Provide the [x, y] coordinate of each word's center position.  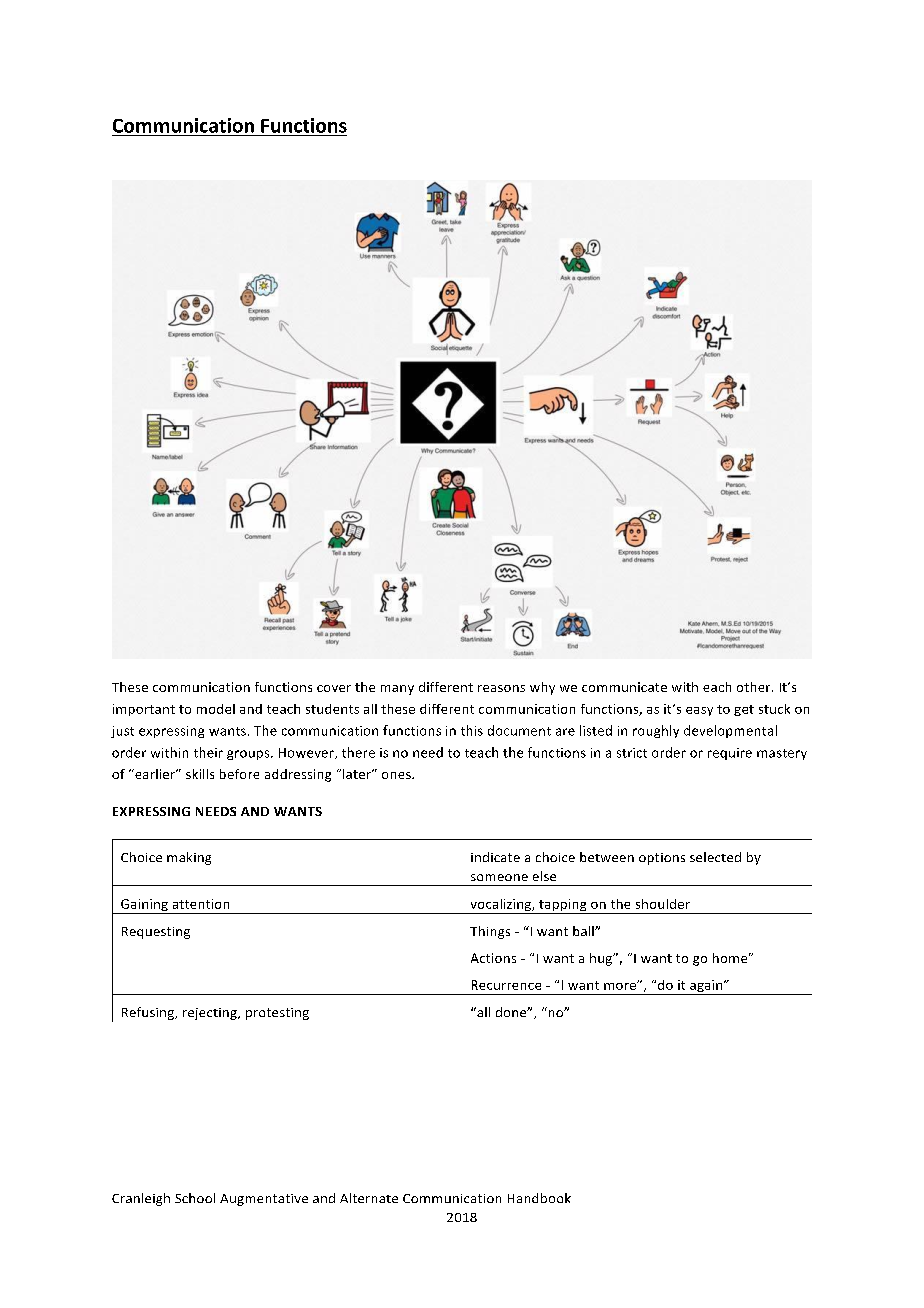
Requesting [156, 933]
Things [490, 932]
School [195, 1198]
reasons [501, 688]
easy [699, 711]
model [216, 709]
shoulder [663, 904]
